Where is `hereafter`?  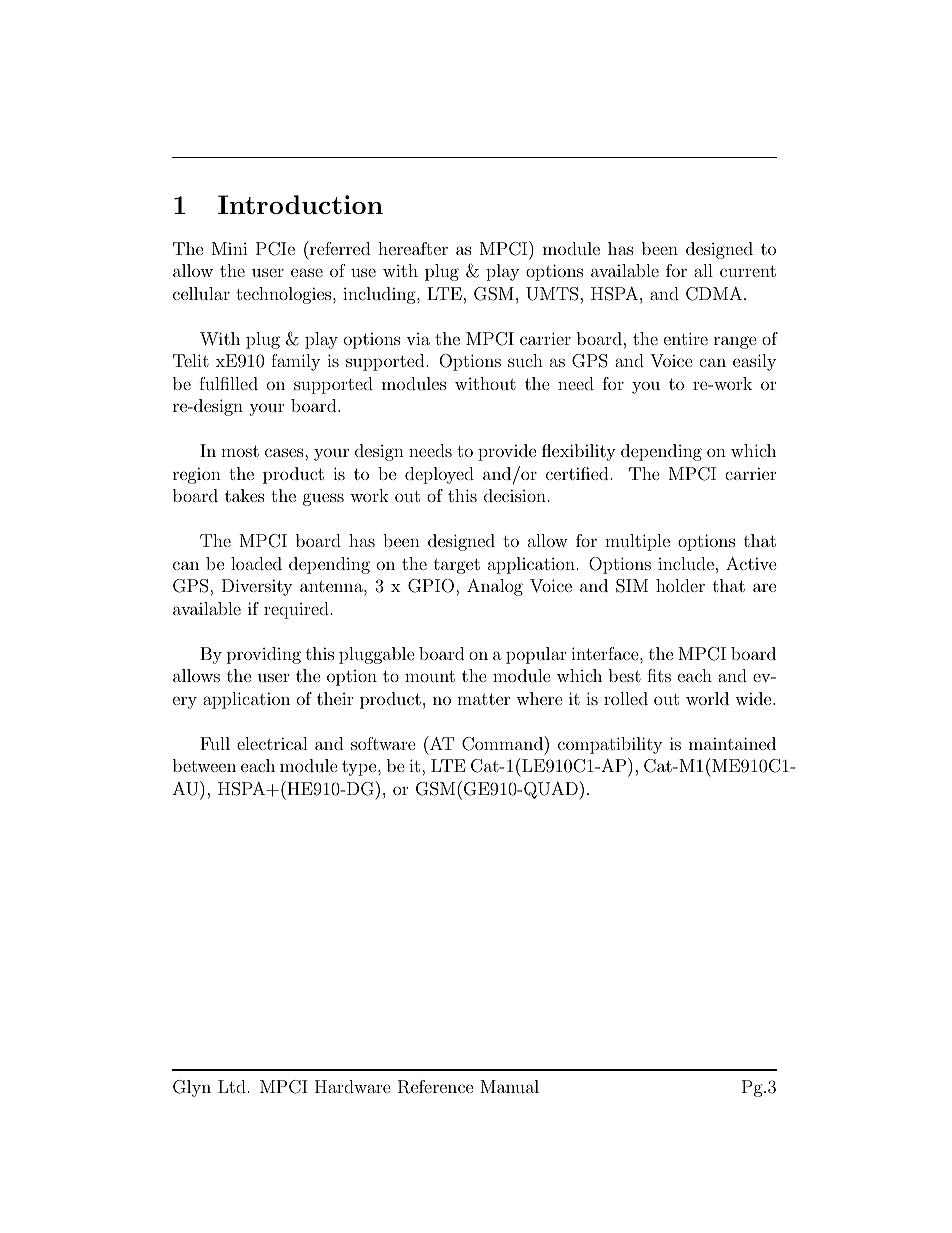 hereafter is located at coordinates (413, 248).
